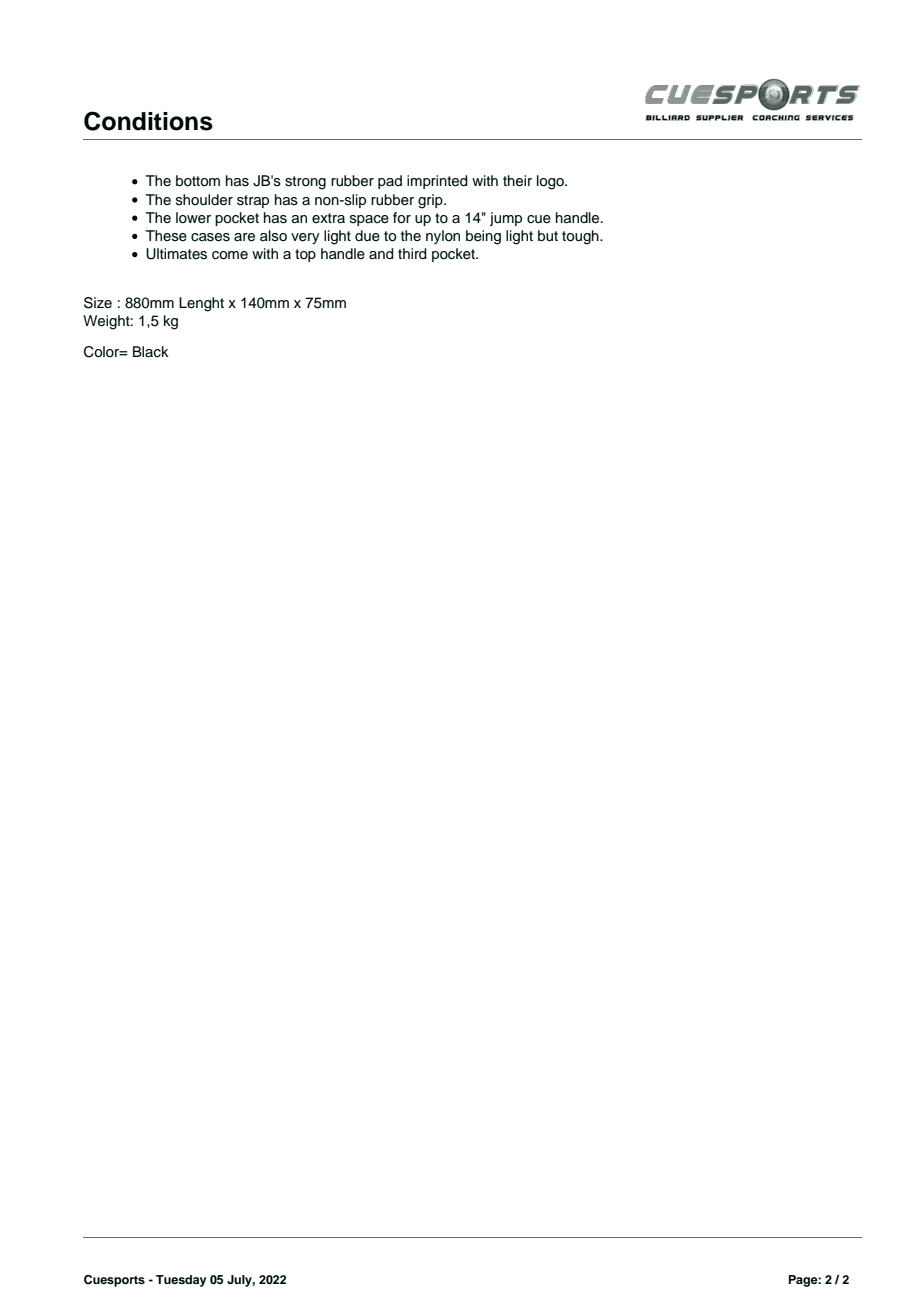 The image size is (924, 1308). Describe the element at coordinates (148, 121) in the page. I see `Conditions` at that location.
